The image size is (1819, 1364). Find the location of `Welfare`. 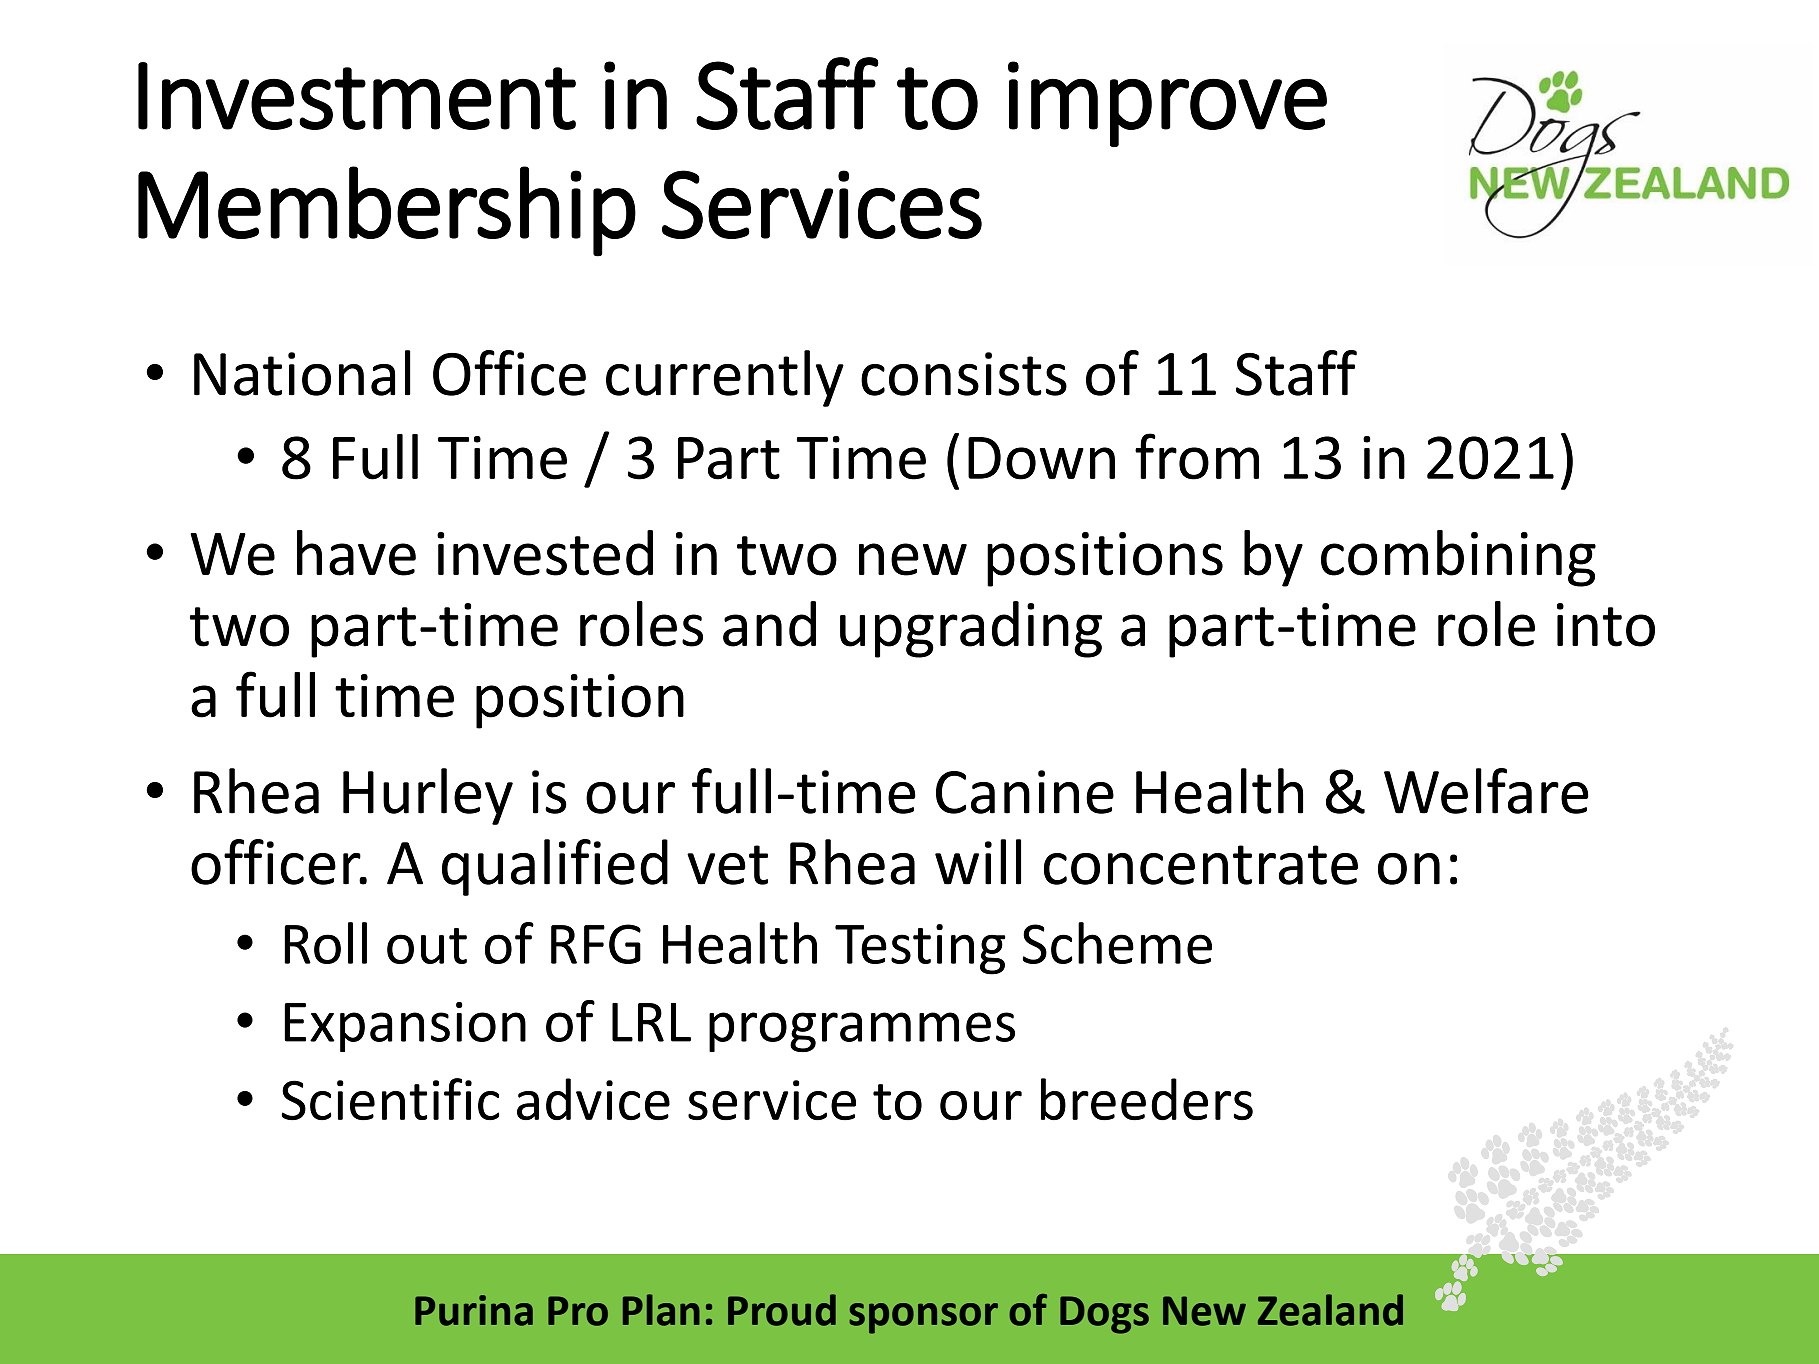

Welfare is located at coordinates (1486, 791).
